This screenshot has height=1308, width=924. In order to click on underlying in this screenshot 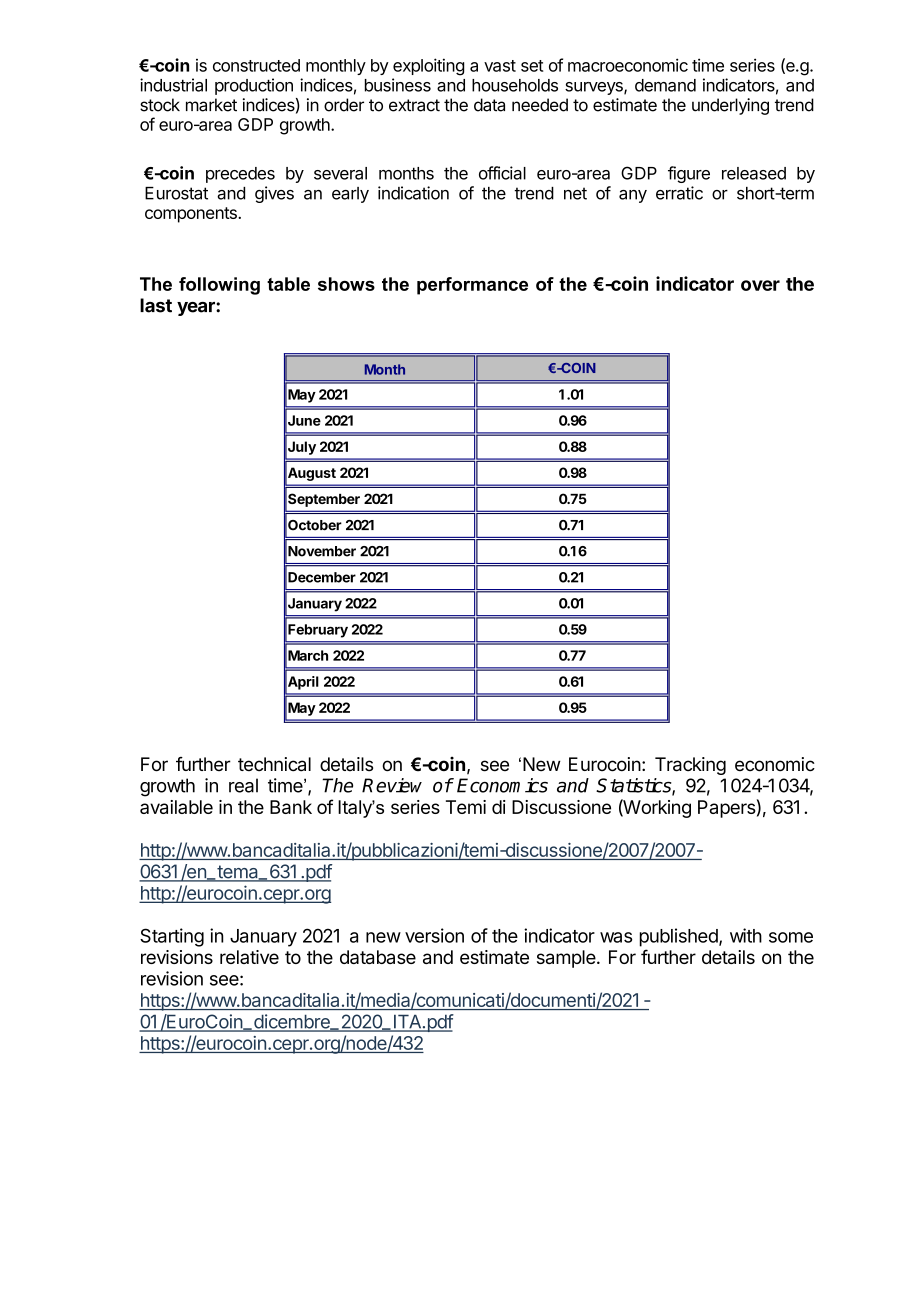, I will do `click(730, 106)`.
